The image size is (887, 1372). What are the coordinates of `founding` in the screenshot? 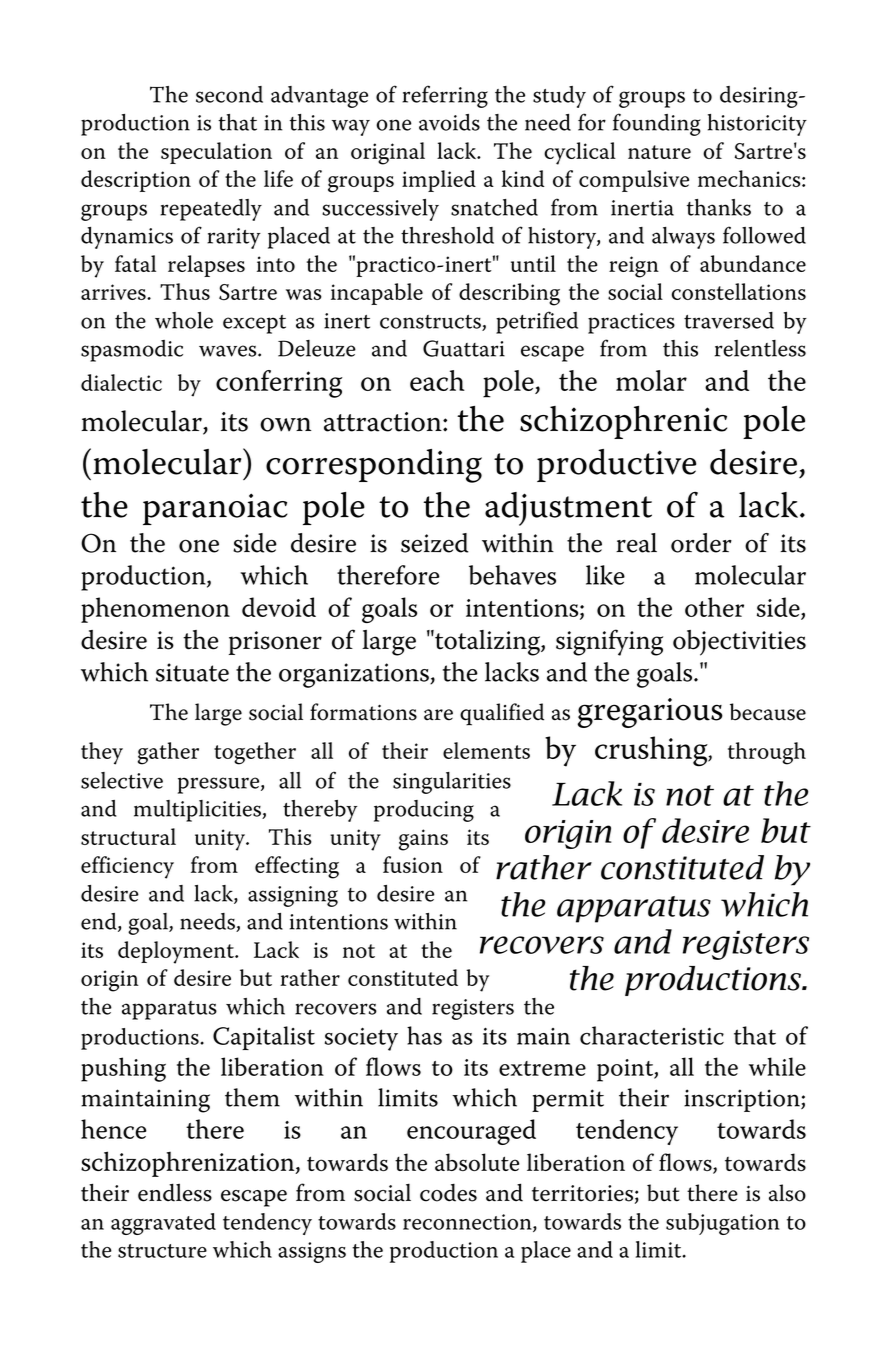 It's located at (657, 124).
